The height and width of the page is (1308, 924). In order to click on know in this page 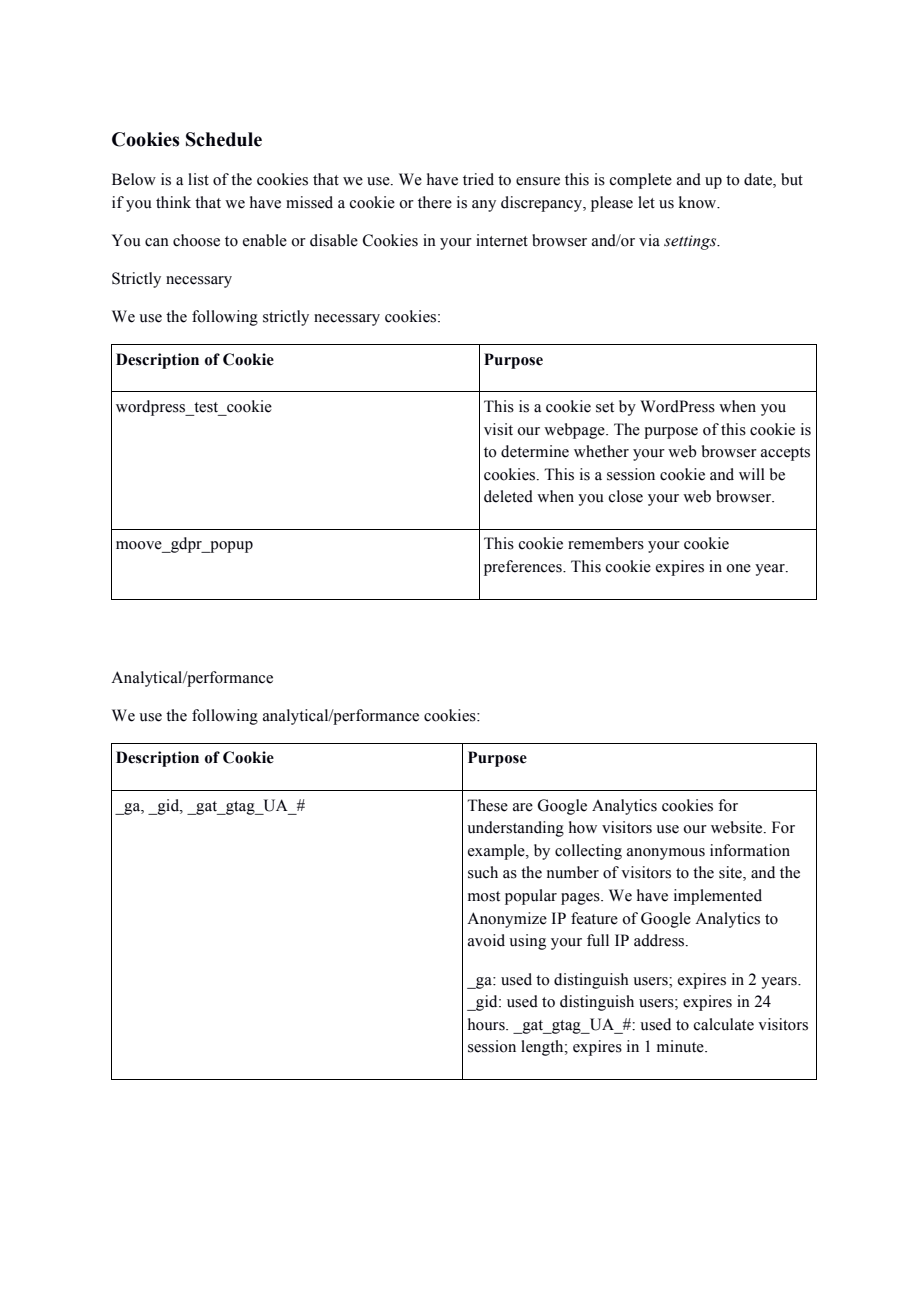, I will do `click(699, 202)`.
